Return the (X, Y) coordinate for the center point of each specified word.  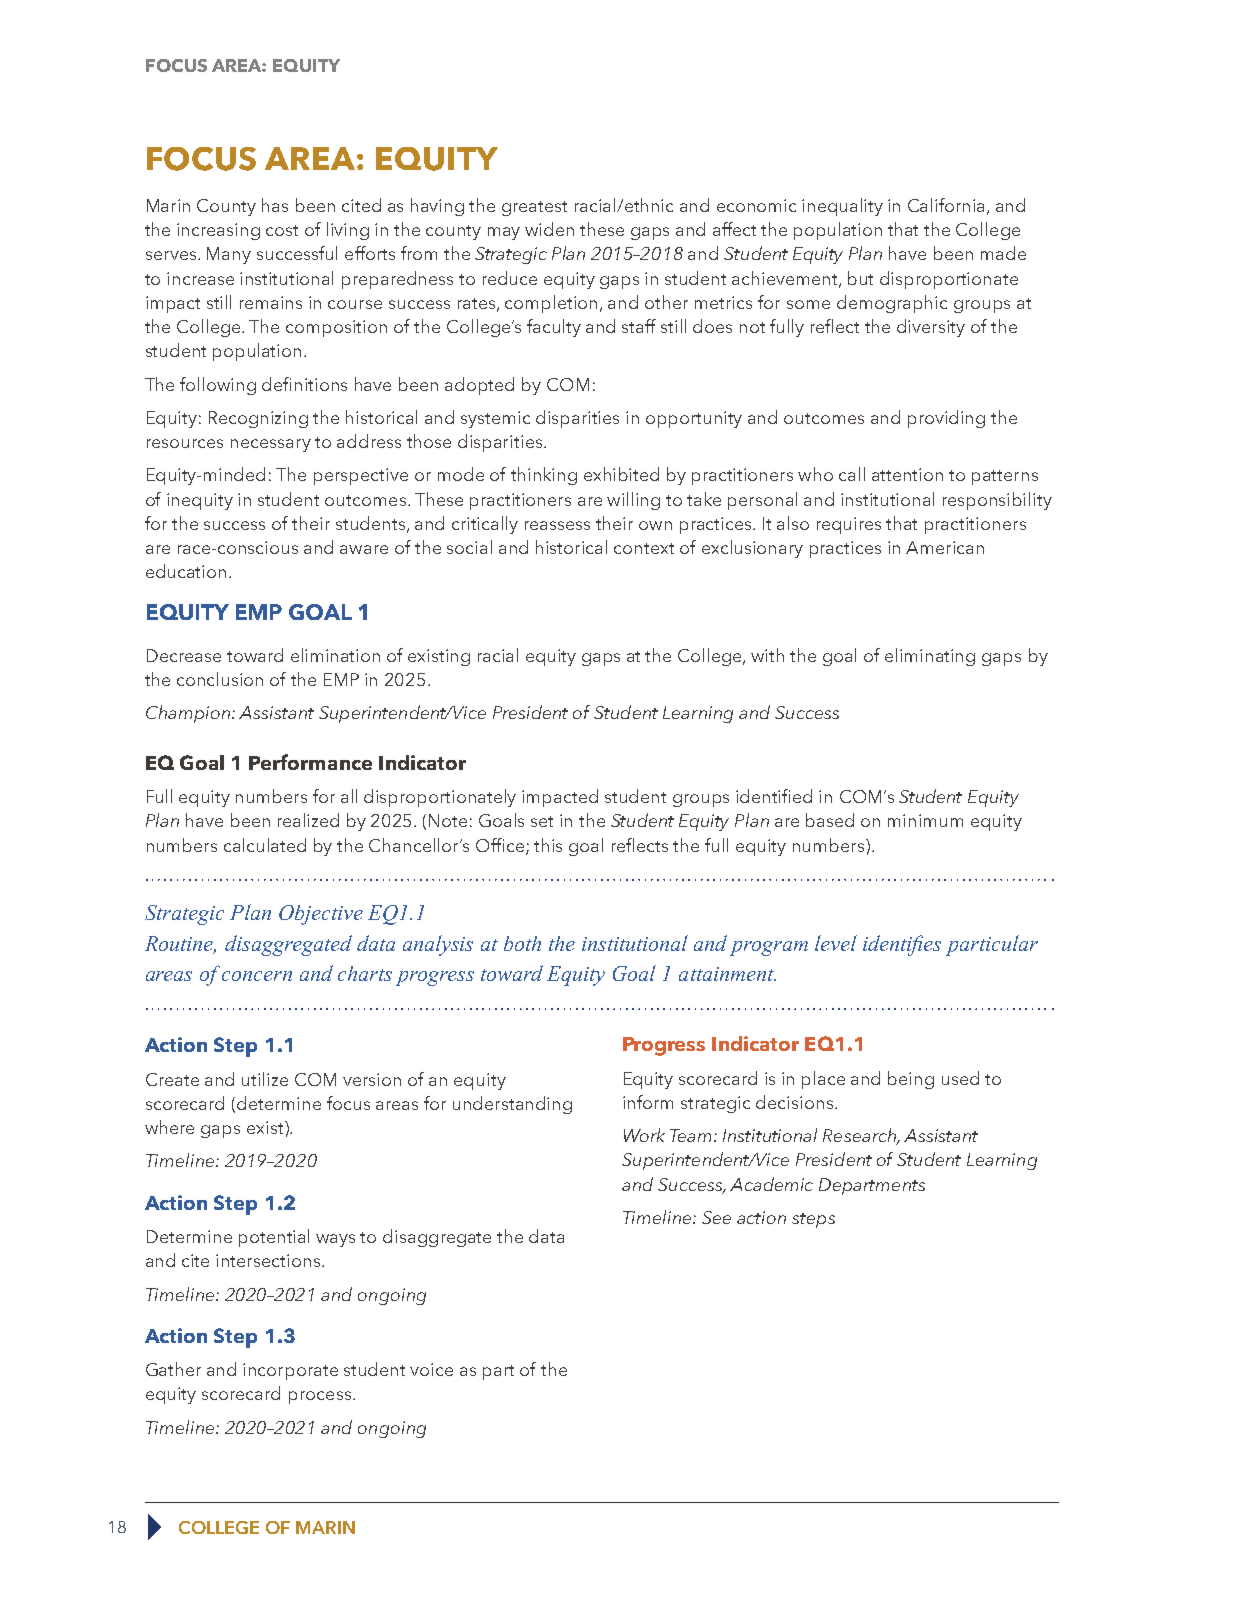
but (860, 278)
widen (549, 229)
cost (282, 230)
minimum (925, 820)
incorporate (290, 1371)
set (542, 821)
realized (308, 820)
